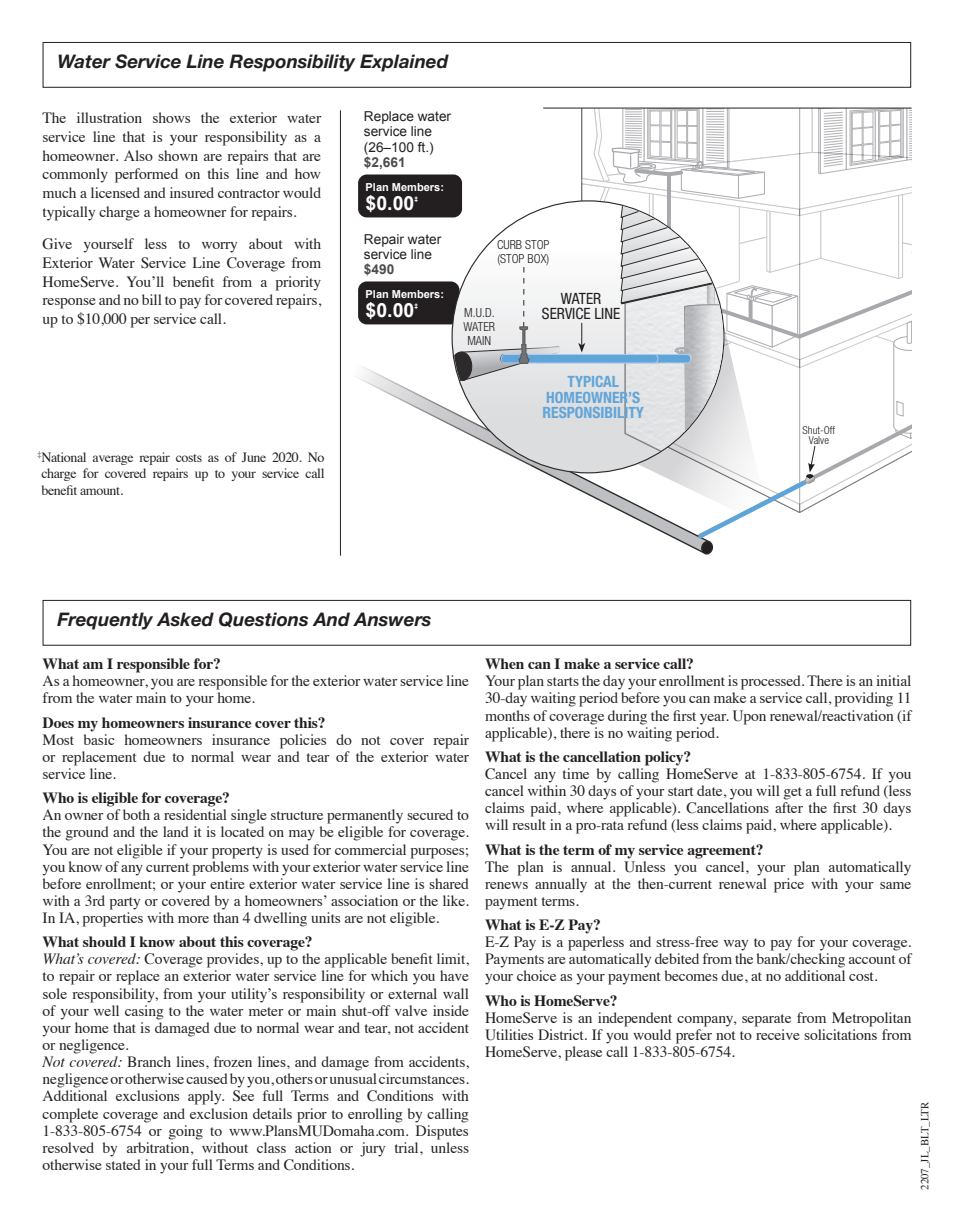 The height and width of the image is (1232, 954). I want to click on contractor, so click(249, 193).
